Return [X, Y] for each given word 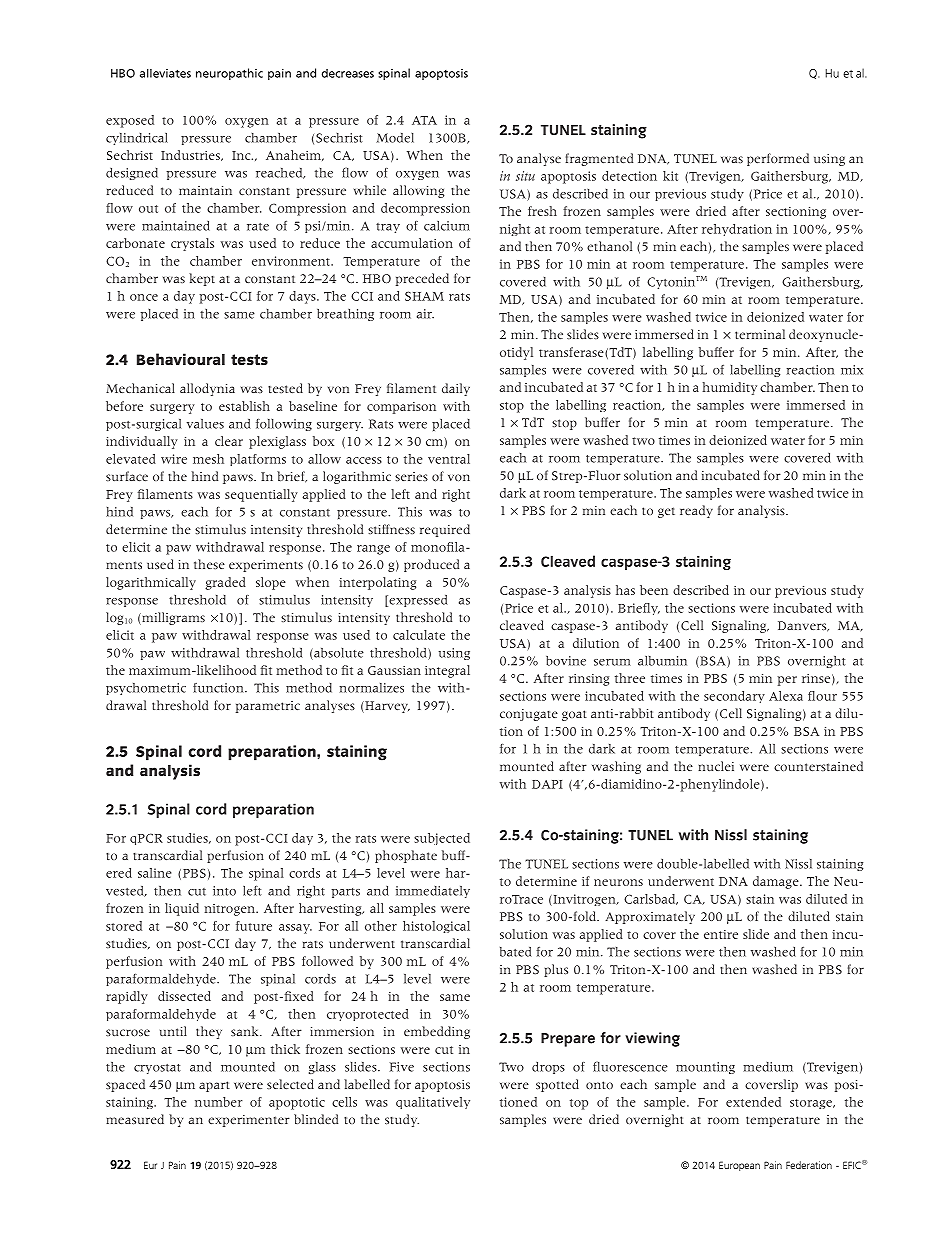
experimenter [249, 1121]
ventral [449, 459]
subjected [442, 839]
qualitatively [433, 1103]
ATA [424, 120]
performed [778, 159]
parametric [268, 707]
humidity [730, 388]
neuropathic [229, 74]
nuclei [716, 766]
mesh [208, 459]
